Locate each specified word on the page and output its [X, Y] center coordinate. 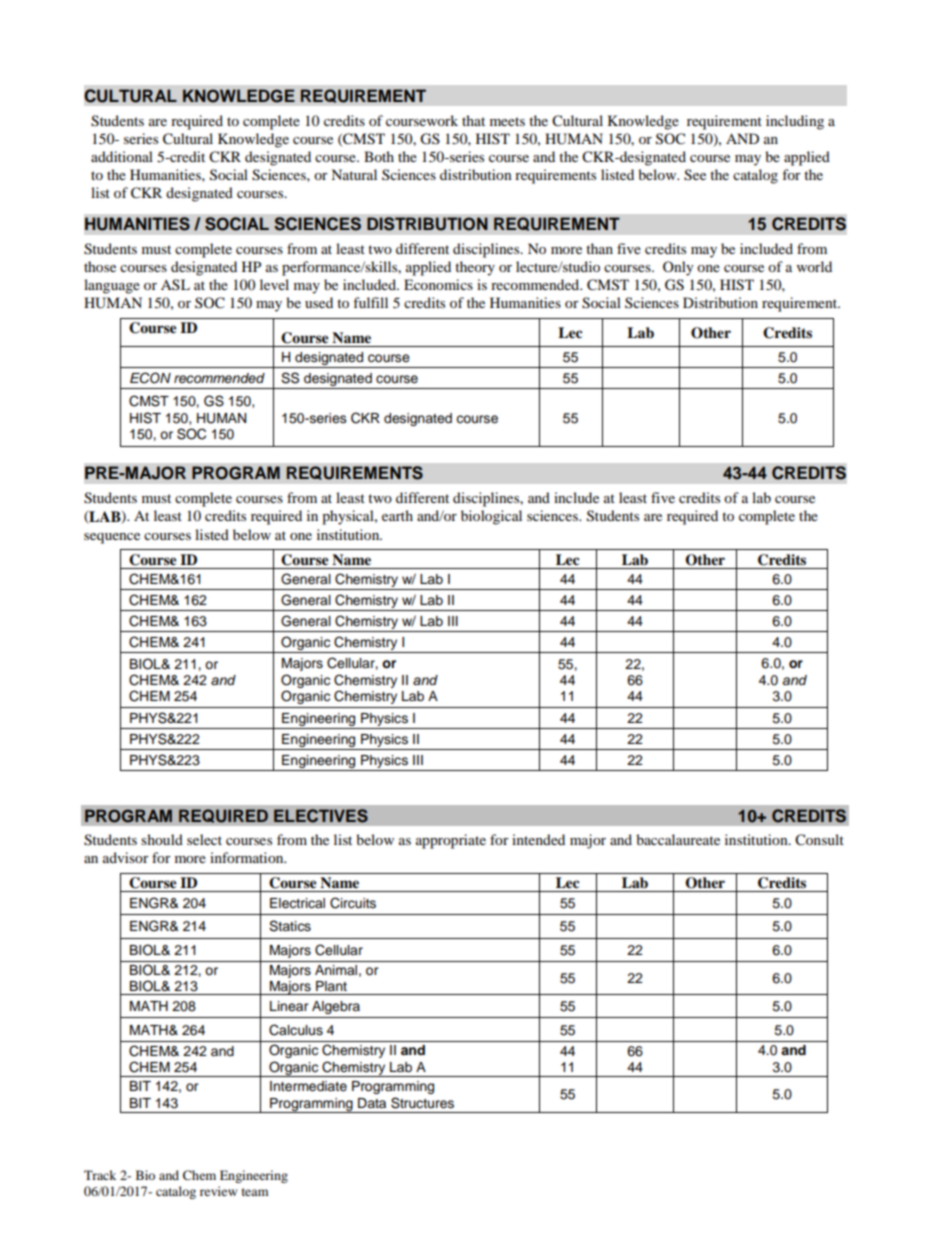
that [473, 120]
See [695, 175]
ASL [175, 284]
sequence [112, 538]
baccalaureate [678, 839]
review [218, 1191]
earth [397, 515]
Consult [819, 840]
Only [678, 268]
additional [122, 156]
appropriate [451, 841]
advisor [126, 857]
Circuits [353, 903]
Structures [422, 1103]
